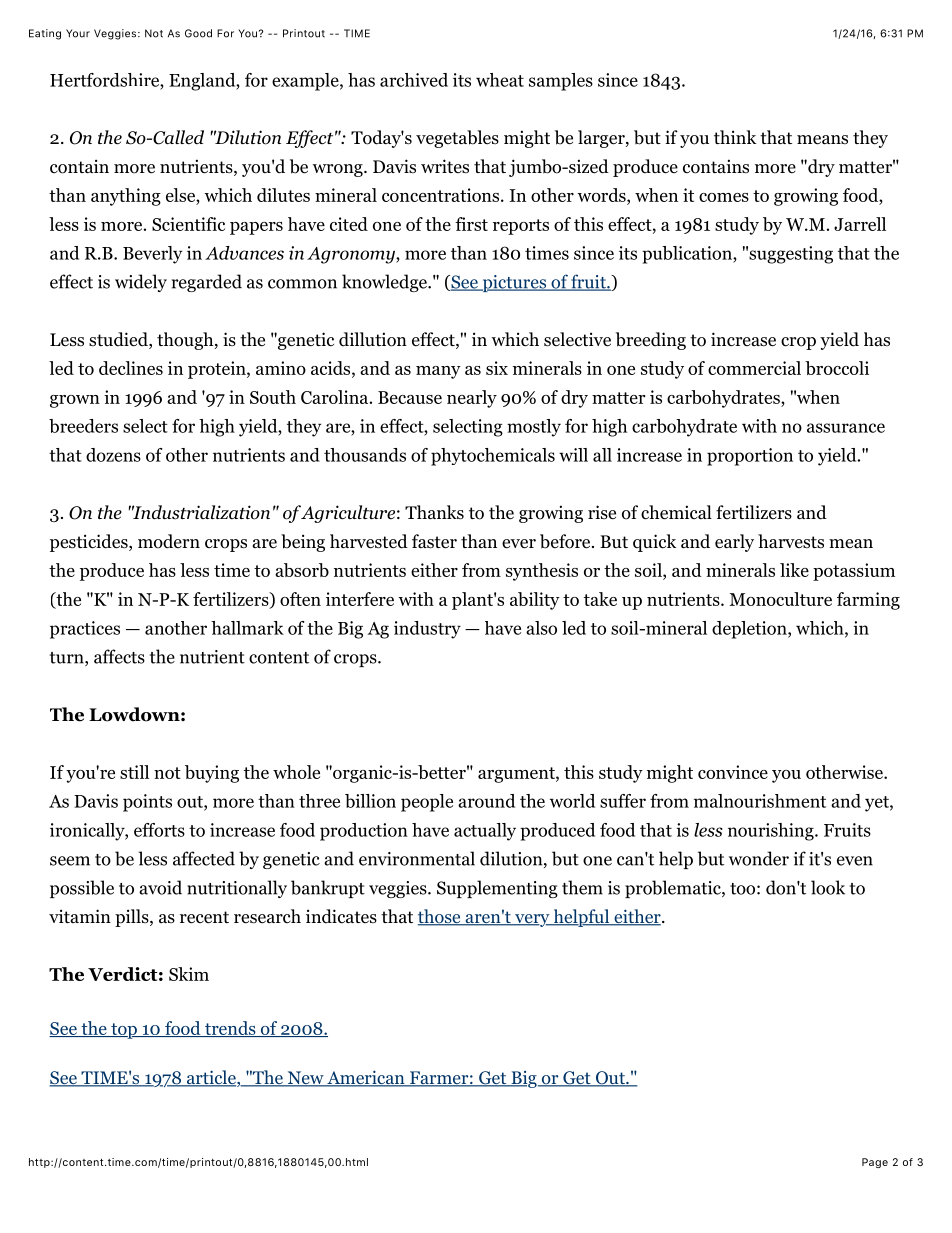 Image resolution: width=952 pixels, height=1233 pixels. What do you see at coordinates (131, 368) in the screenshot?
I see `declines` at bounding box center [131, 368].
